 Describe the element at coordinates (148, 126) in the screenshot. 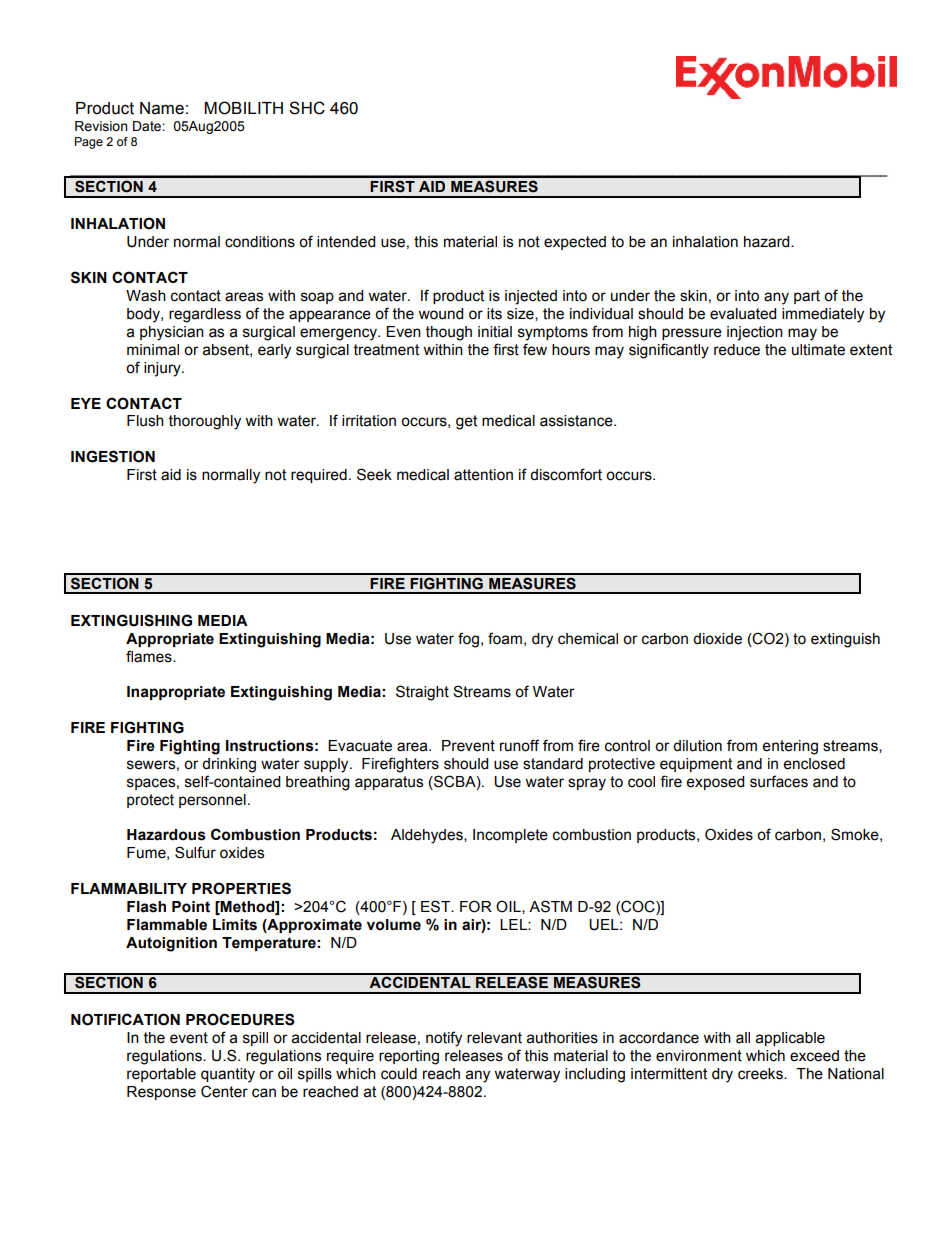

I see `Date` at that location.
